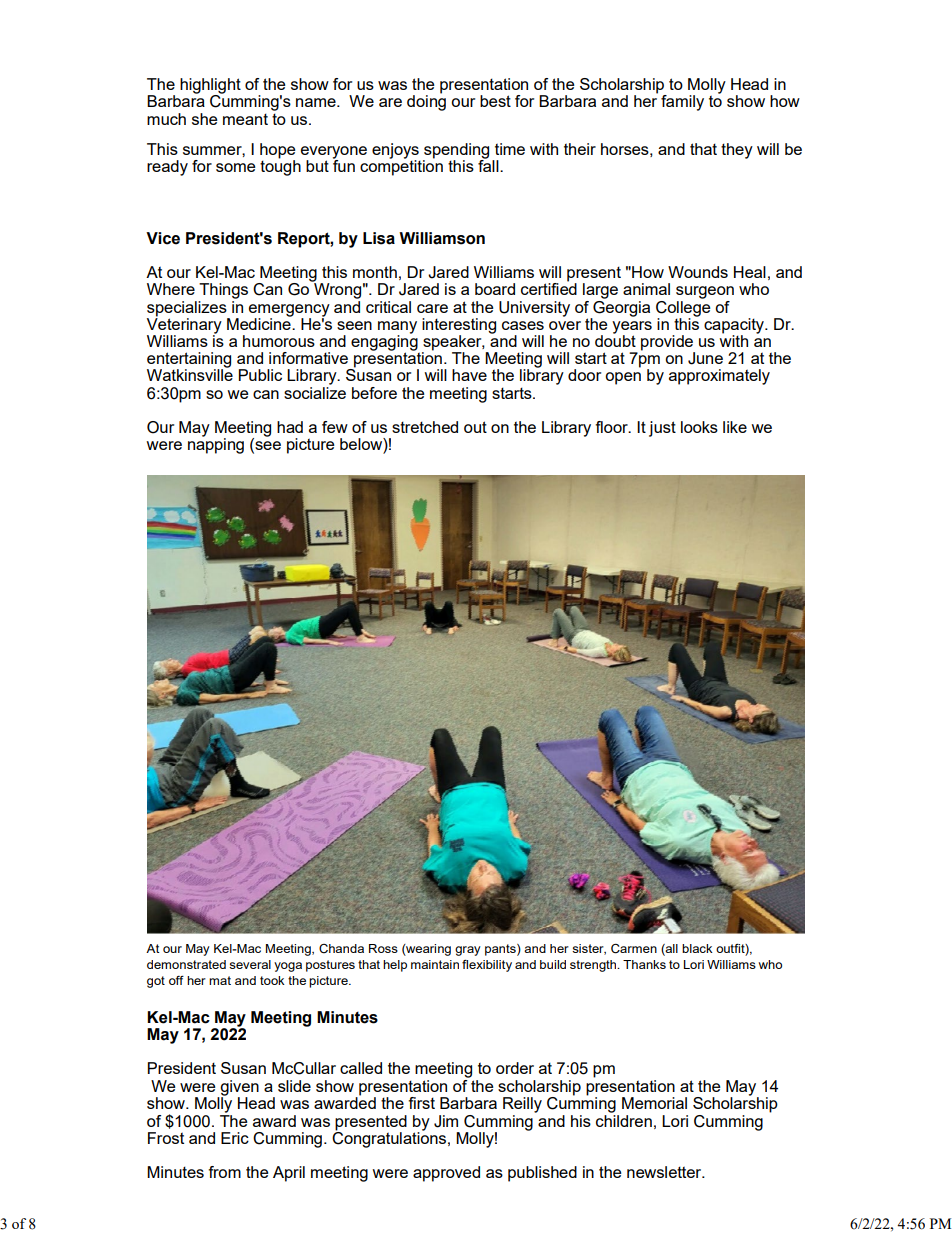 The image size is (952, 1233). What do you see at coordinates (250, 964) in the screenshot?
I see `several` at bounding box center [250, 964].
